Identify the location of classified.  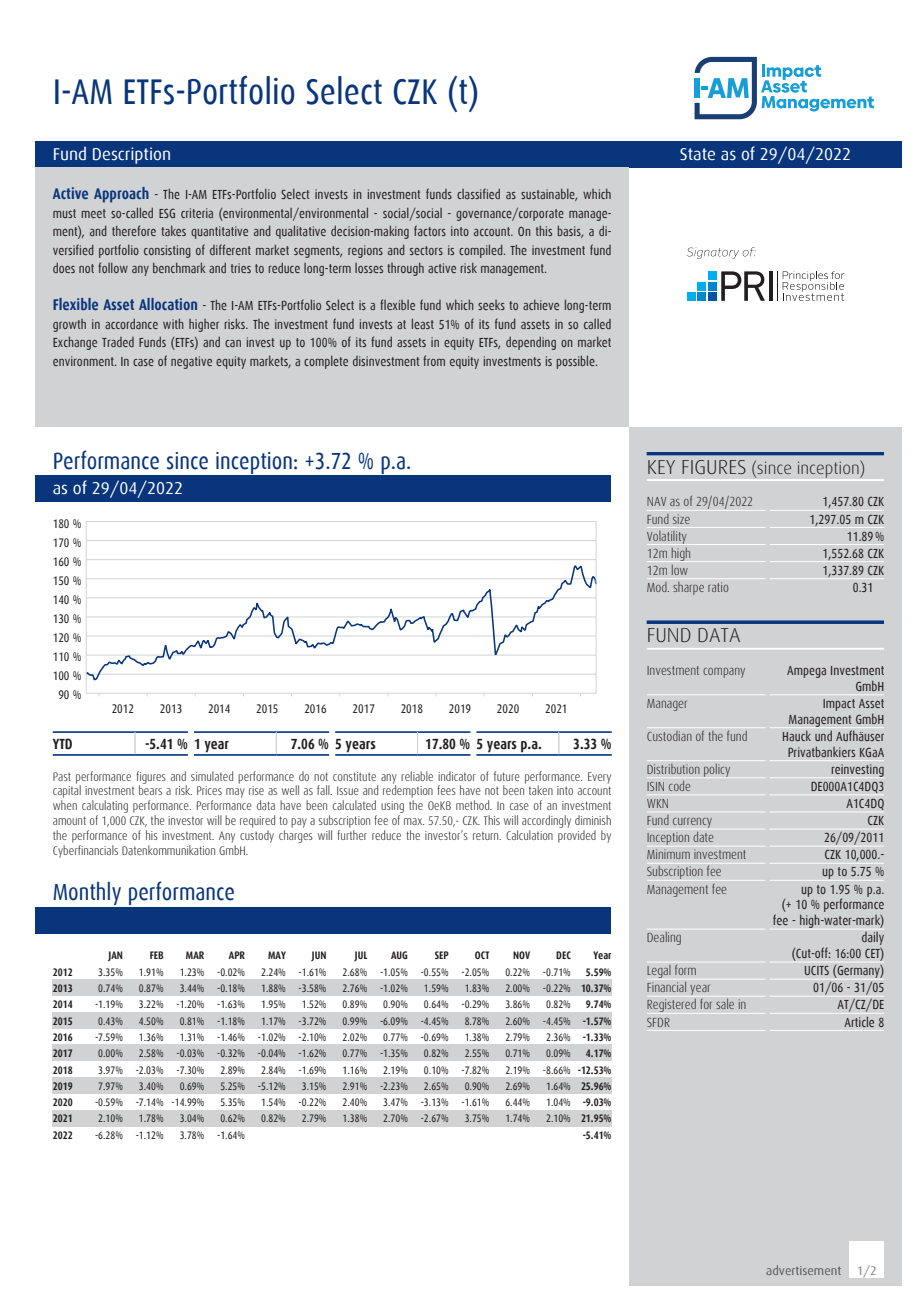
(478, 193).
